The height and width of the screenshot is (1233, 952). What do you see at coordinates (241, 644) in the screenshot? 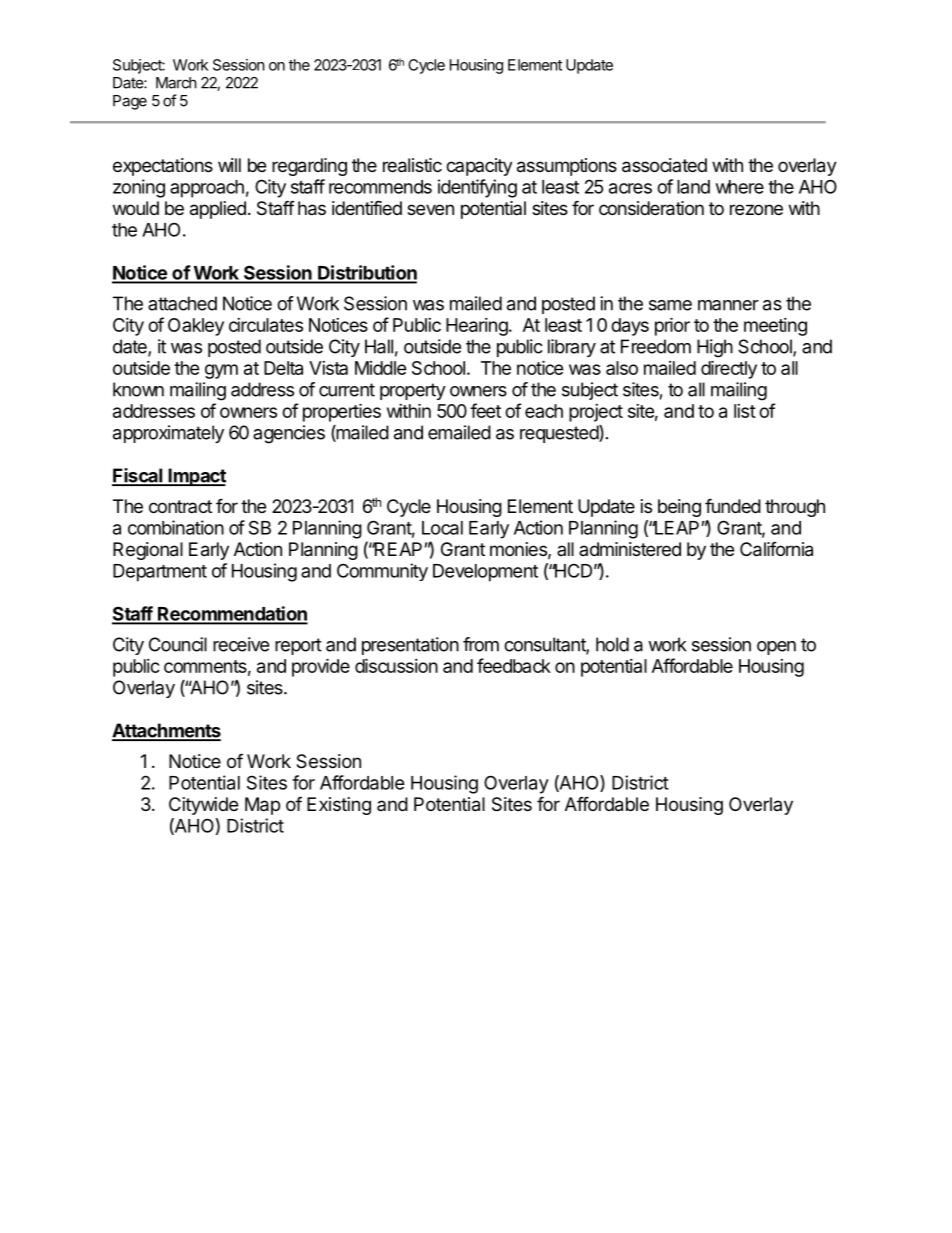
I see `receive` at bounding box center [241, 644].
